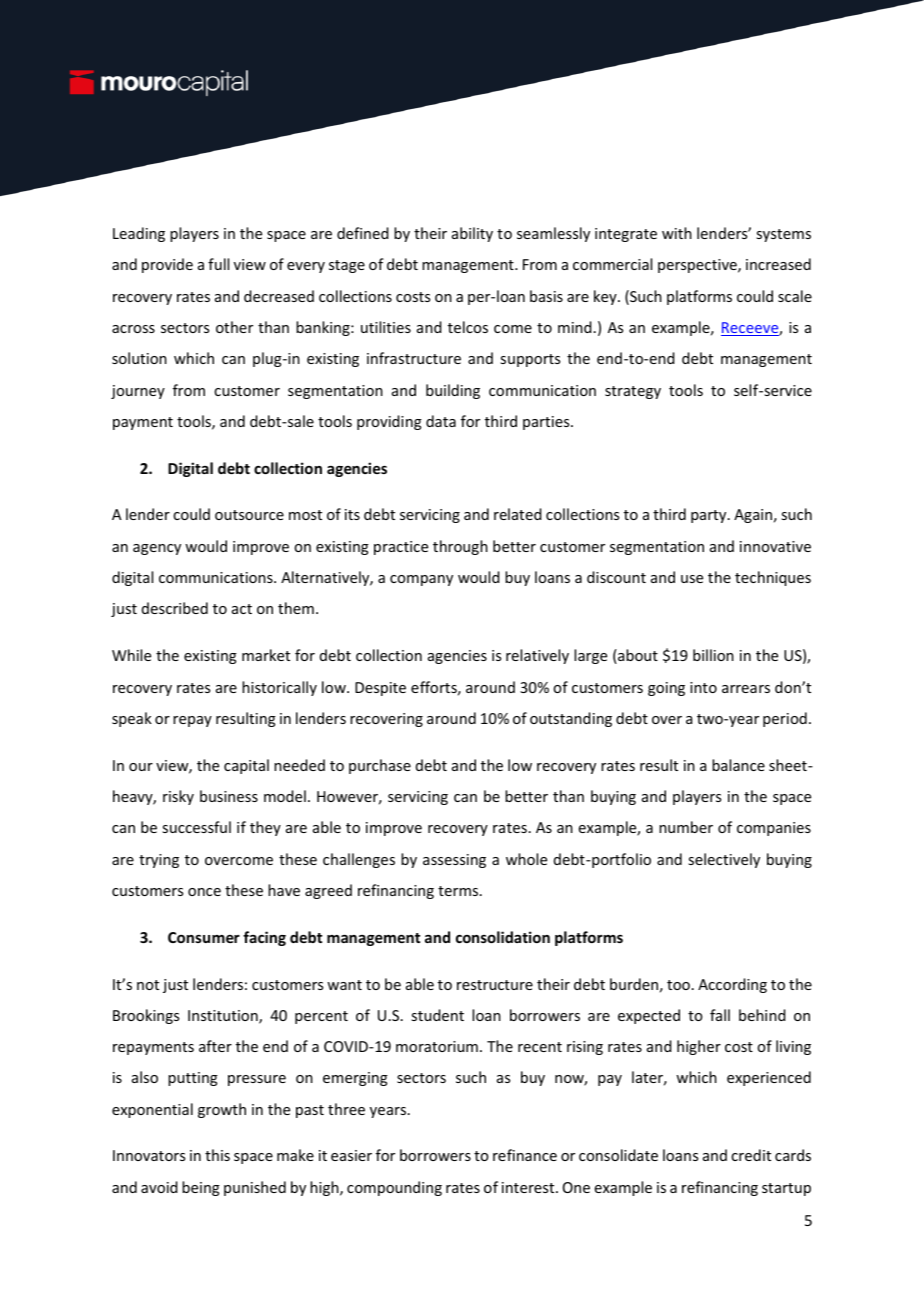 The image size is (924, 1308). Describe the element at coordinates (472, 234) in the page. I see `ability` at that location.
